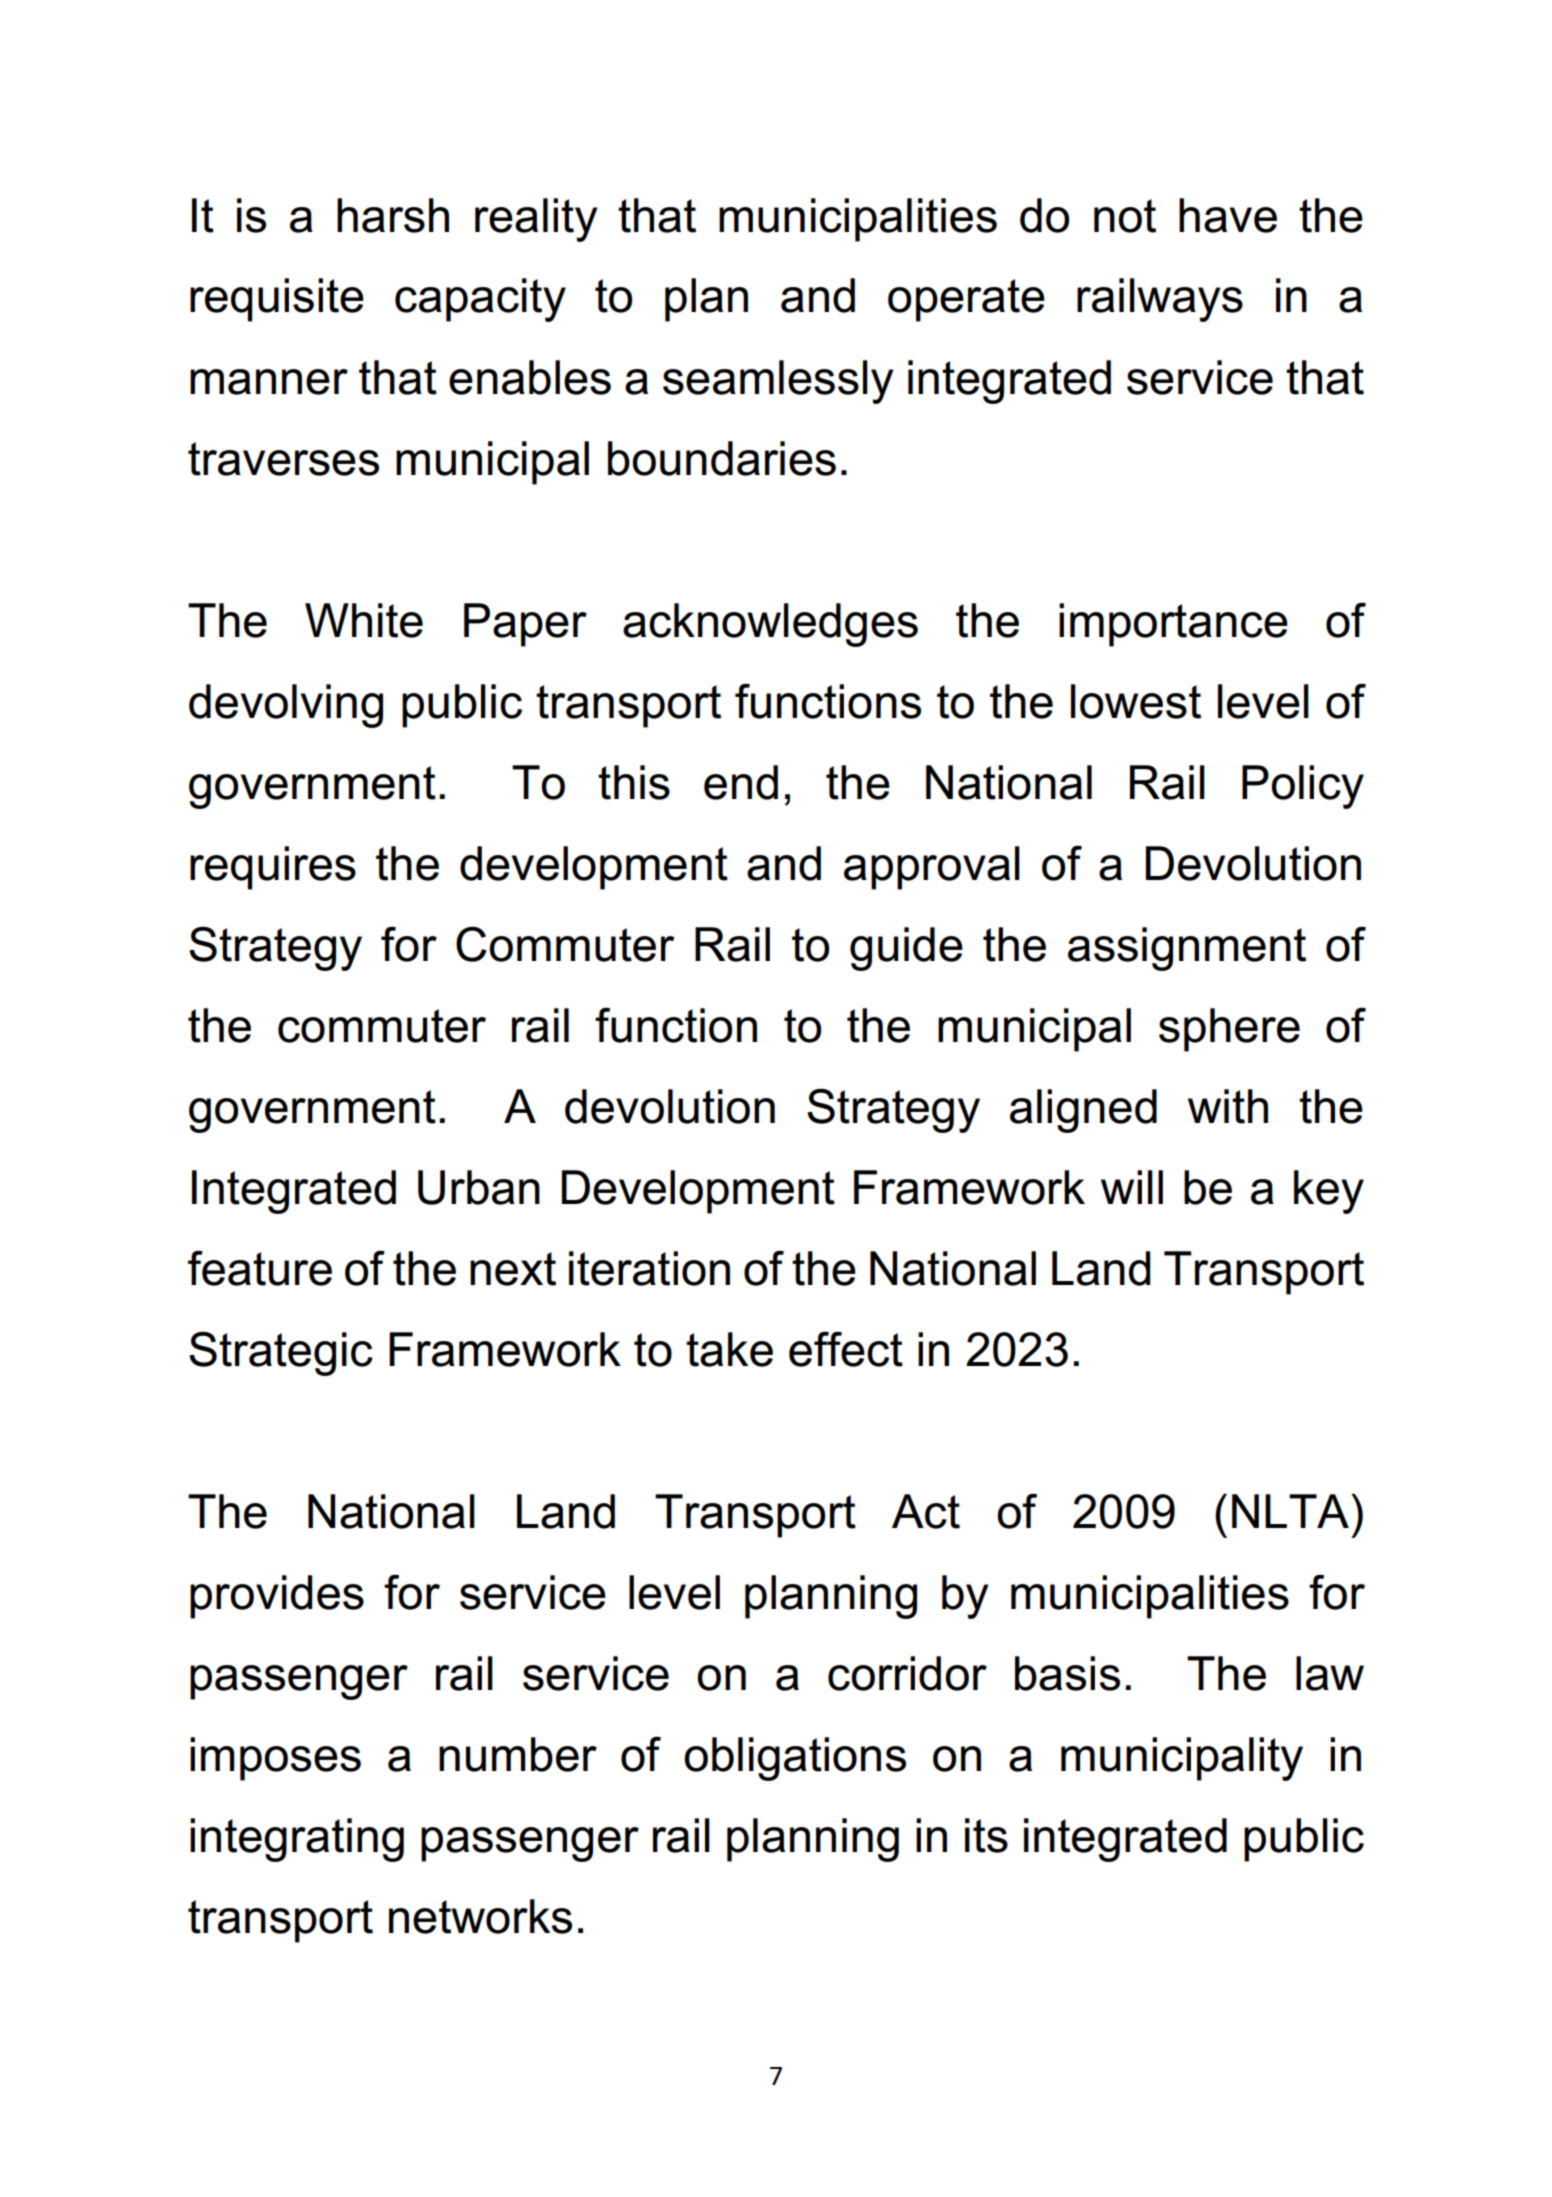 The image size is (1552, 2197). Describe the element at coordinates (1228, 215) in the page. I see `have` at that location.
